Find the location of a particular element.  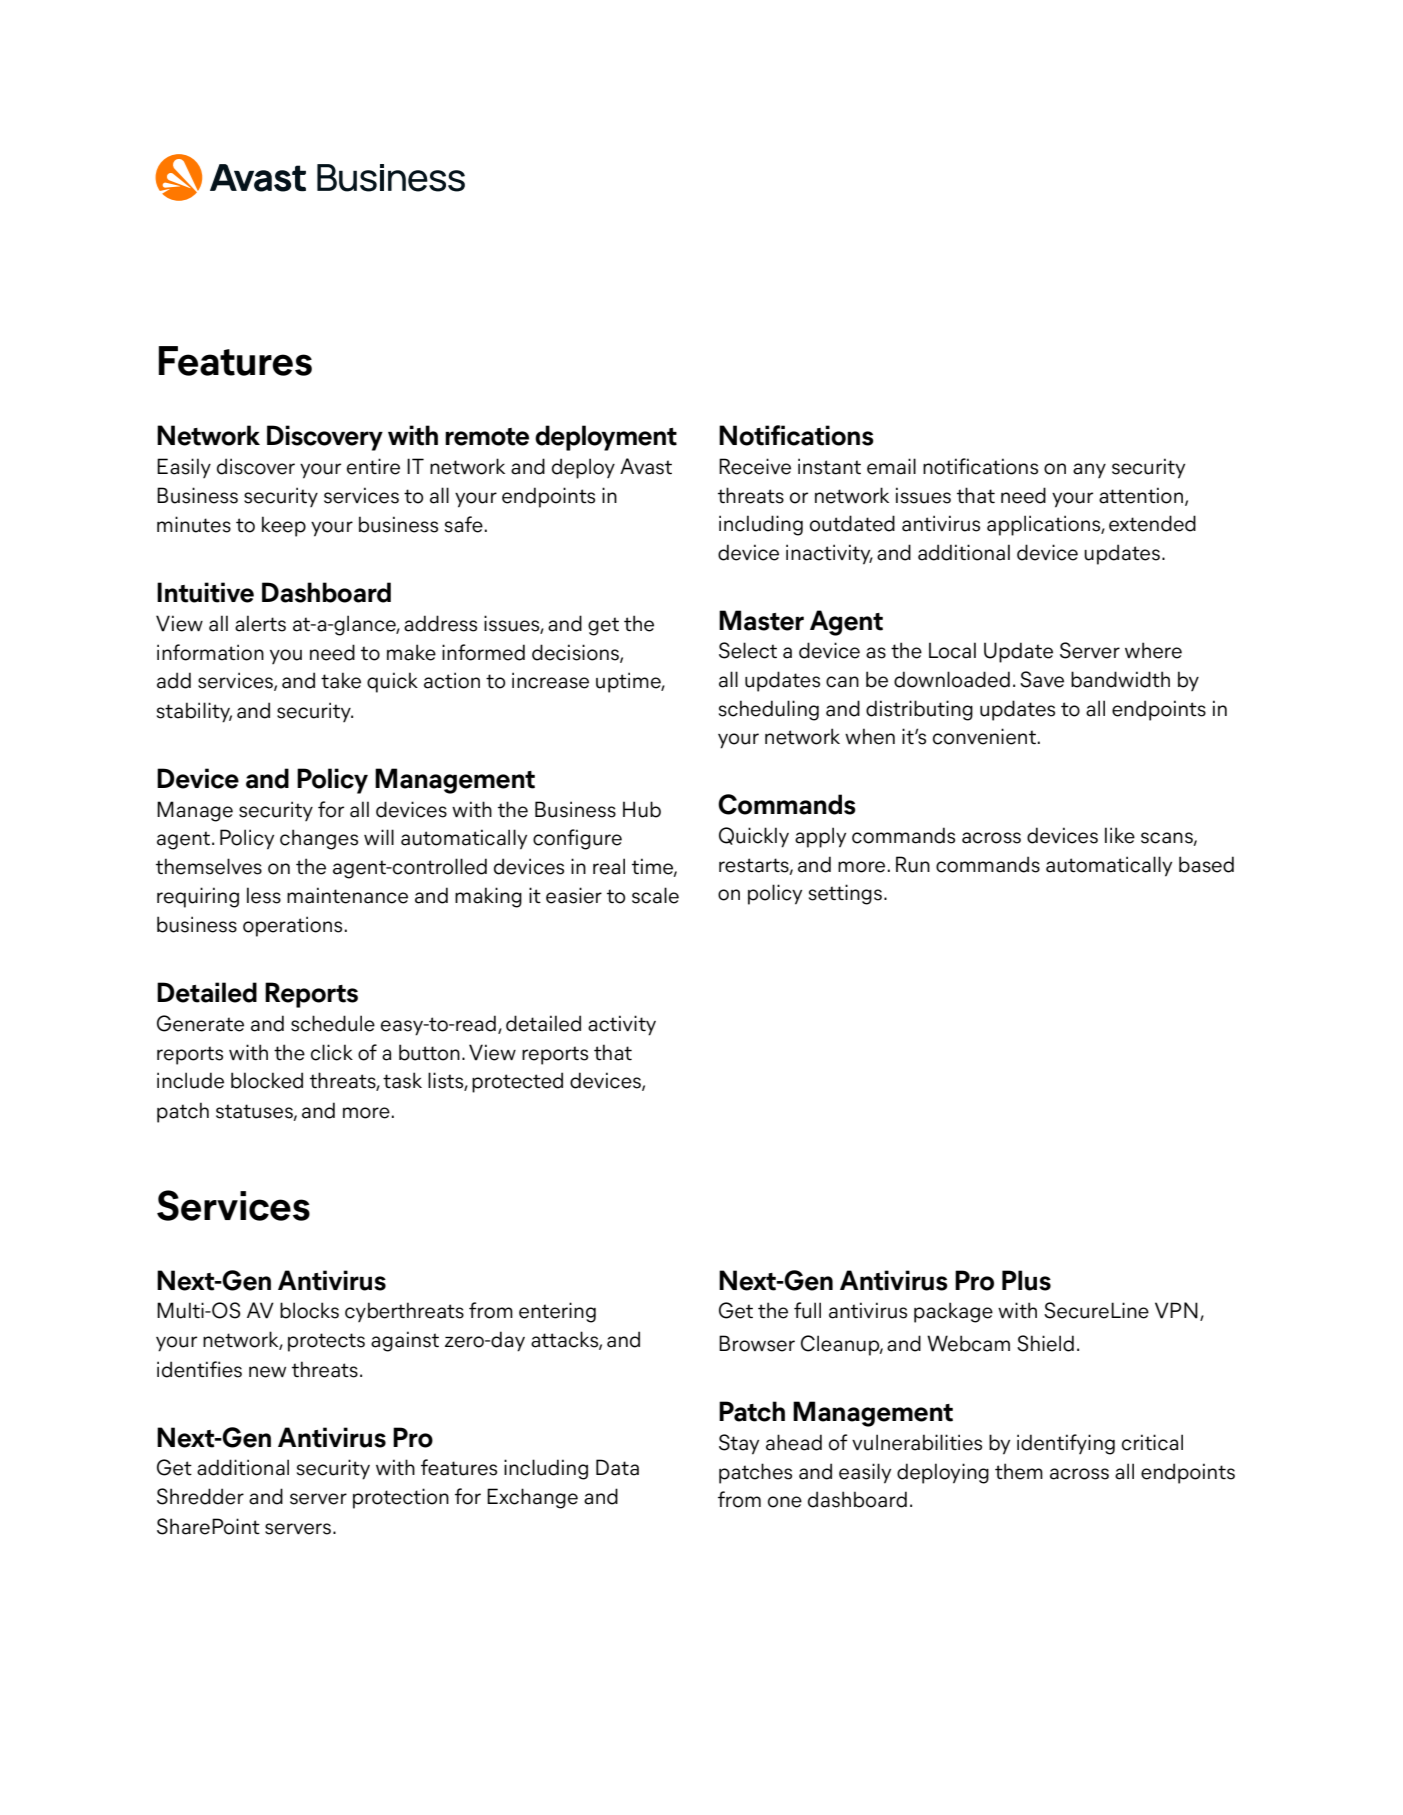

protection is located at coordinates (401, 1498).
